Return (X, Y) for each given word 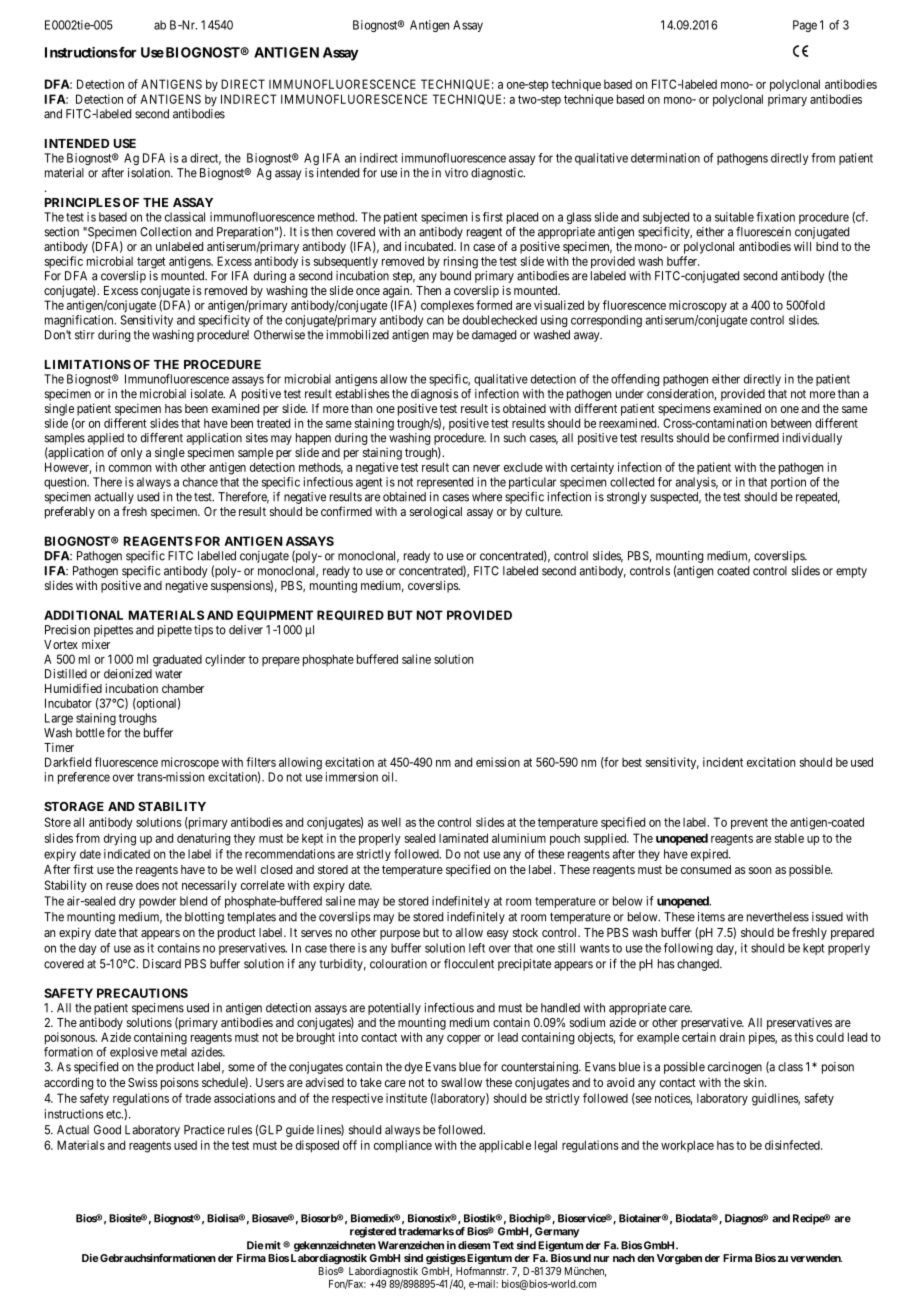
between (791, 423)
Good (107, 1130)
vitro (456, 173)
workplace (687, 1146)
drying (120, 839)
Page (805, 26)
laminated (463, 838)
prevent (749, 824)
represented (445, 483)
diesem (474, 1245)
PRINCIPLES (82, 202)
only (132, 454)
